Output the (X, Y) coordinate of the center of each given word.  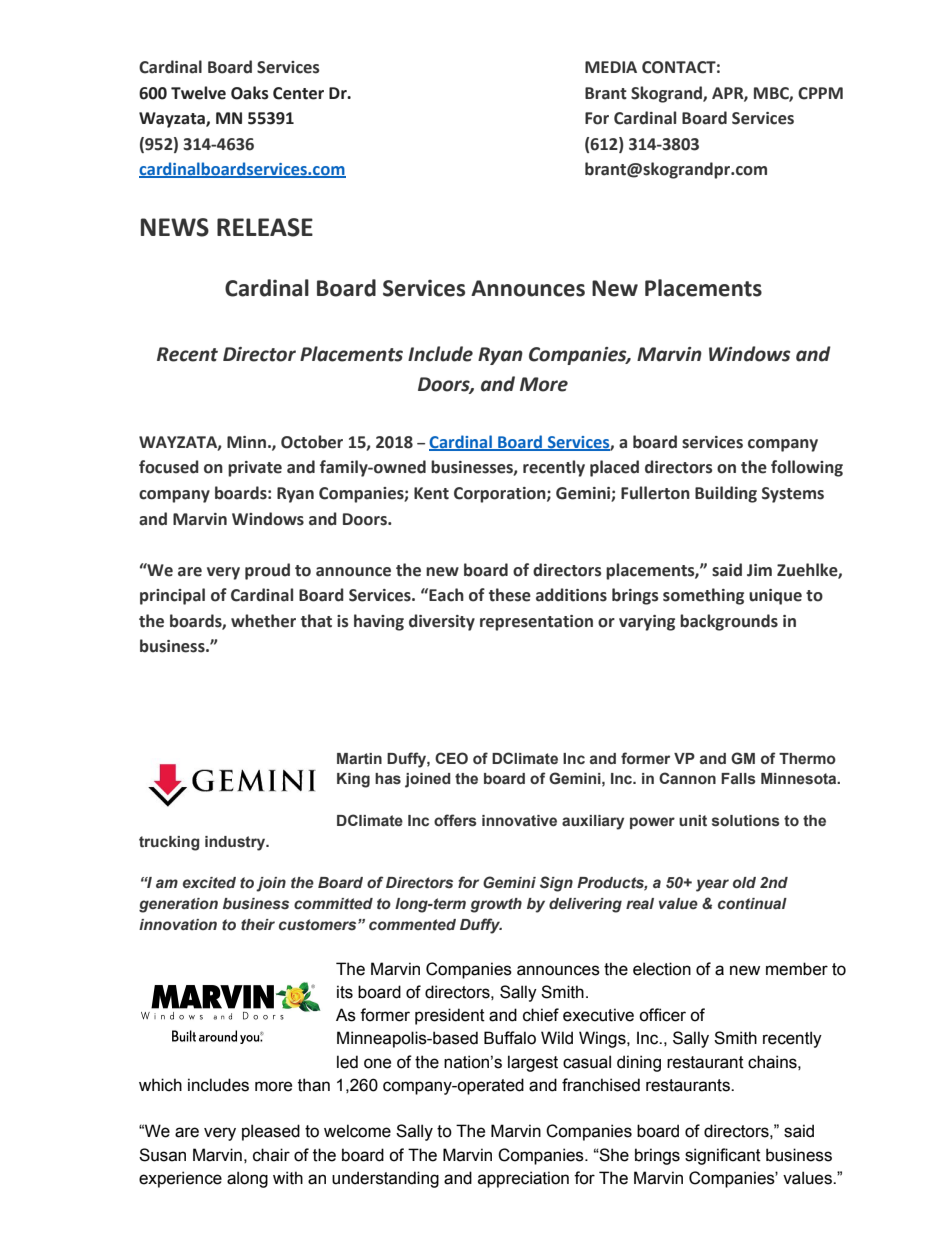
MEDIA (611, 67)
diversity (442, 622)
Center (298, 93)
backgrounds (729, 622)
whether (263, 621)
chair (271, 1155)
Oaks (250, 93)
